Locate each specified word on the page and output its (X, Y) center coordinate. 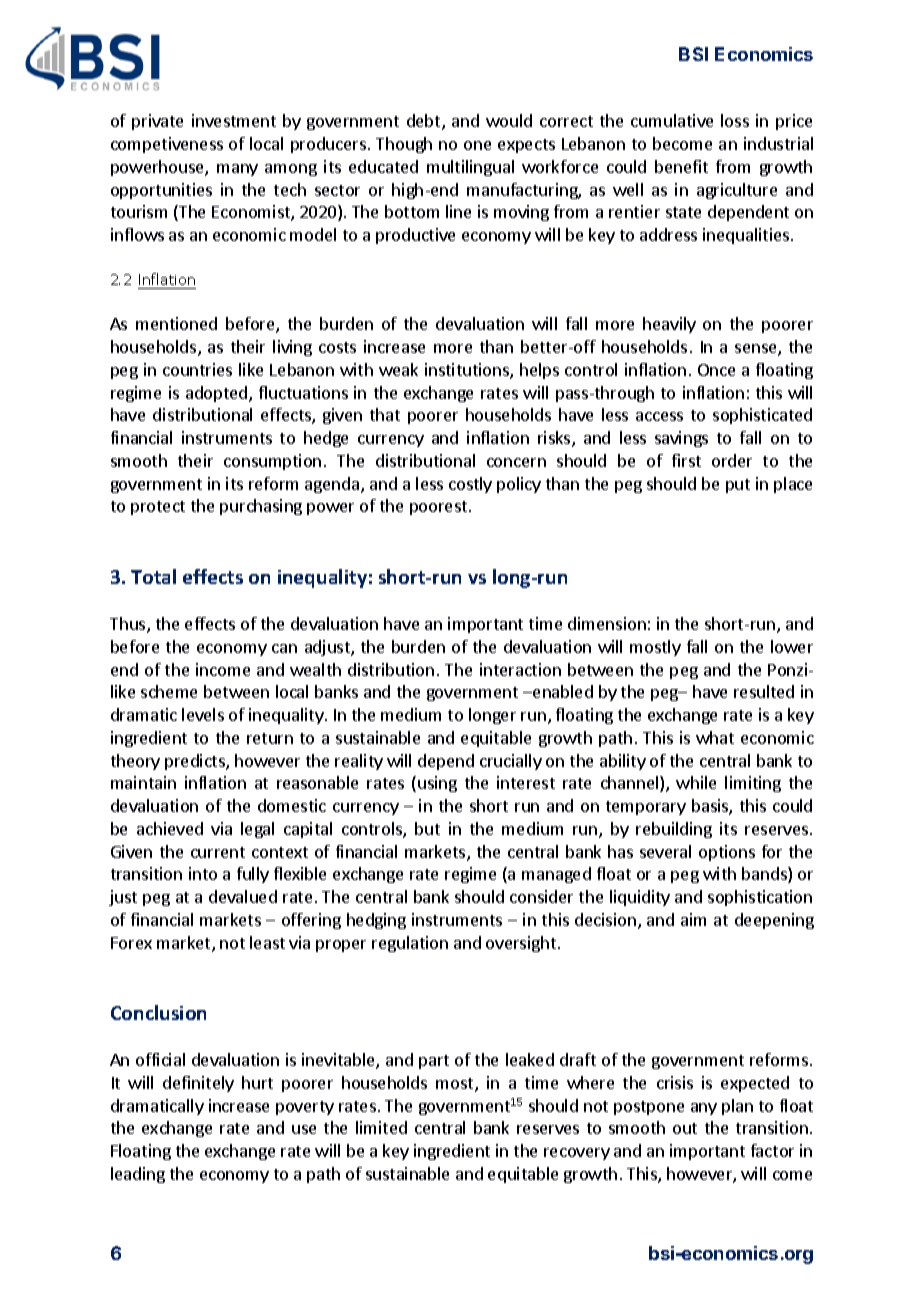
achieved (170, 828)
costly (470, 485)
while (696, 782)
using (437, 784)
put (738, 486)
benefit (681, 166)
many (237, 170)
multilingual (470, 168)
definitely (198, 1084)
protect (158, 508)
